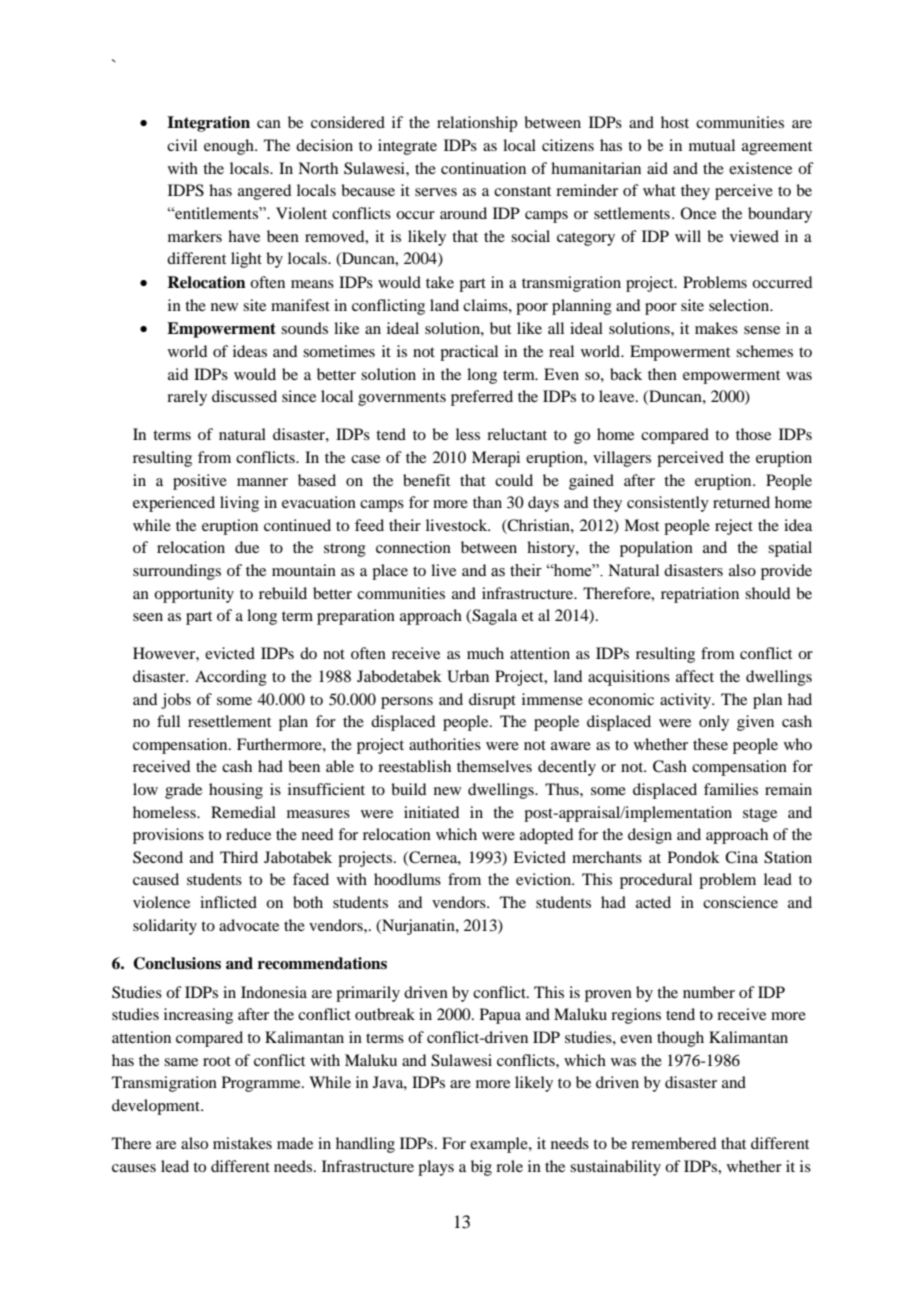 The height and width of the screenshot is (1308, 924). What do you see at coordinates (695, 676) in the screenshot?
I see `affect` at bounding box center [695, 676].
